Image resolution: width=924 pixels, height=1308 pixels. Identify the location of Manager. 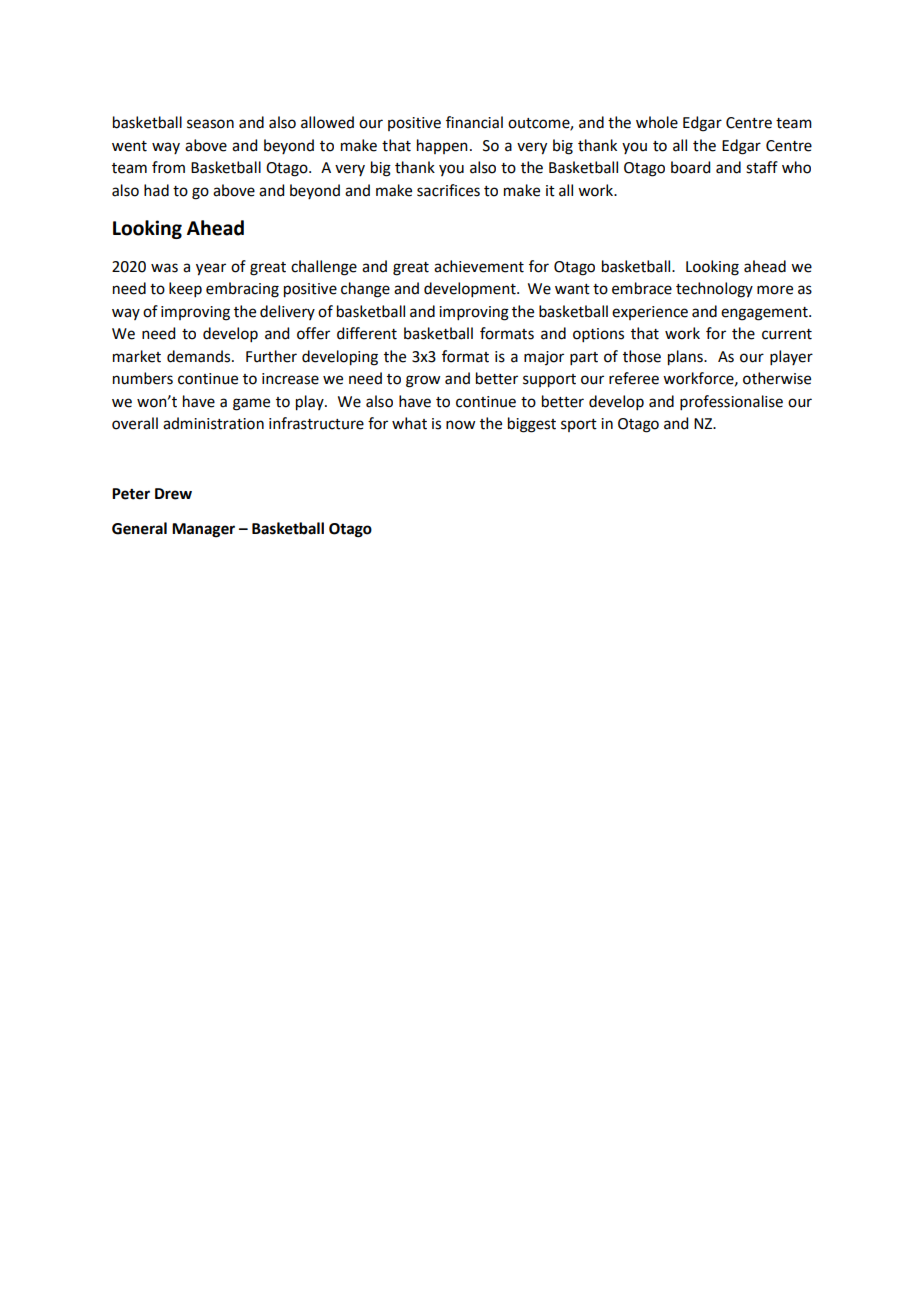
(203, 530).
